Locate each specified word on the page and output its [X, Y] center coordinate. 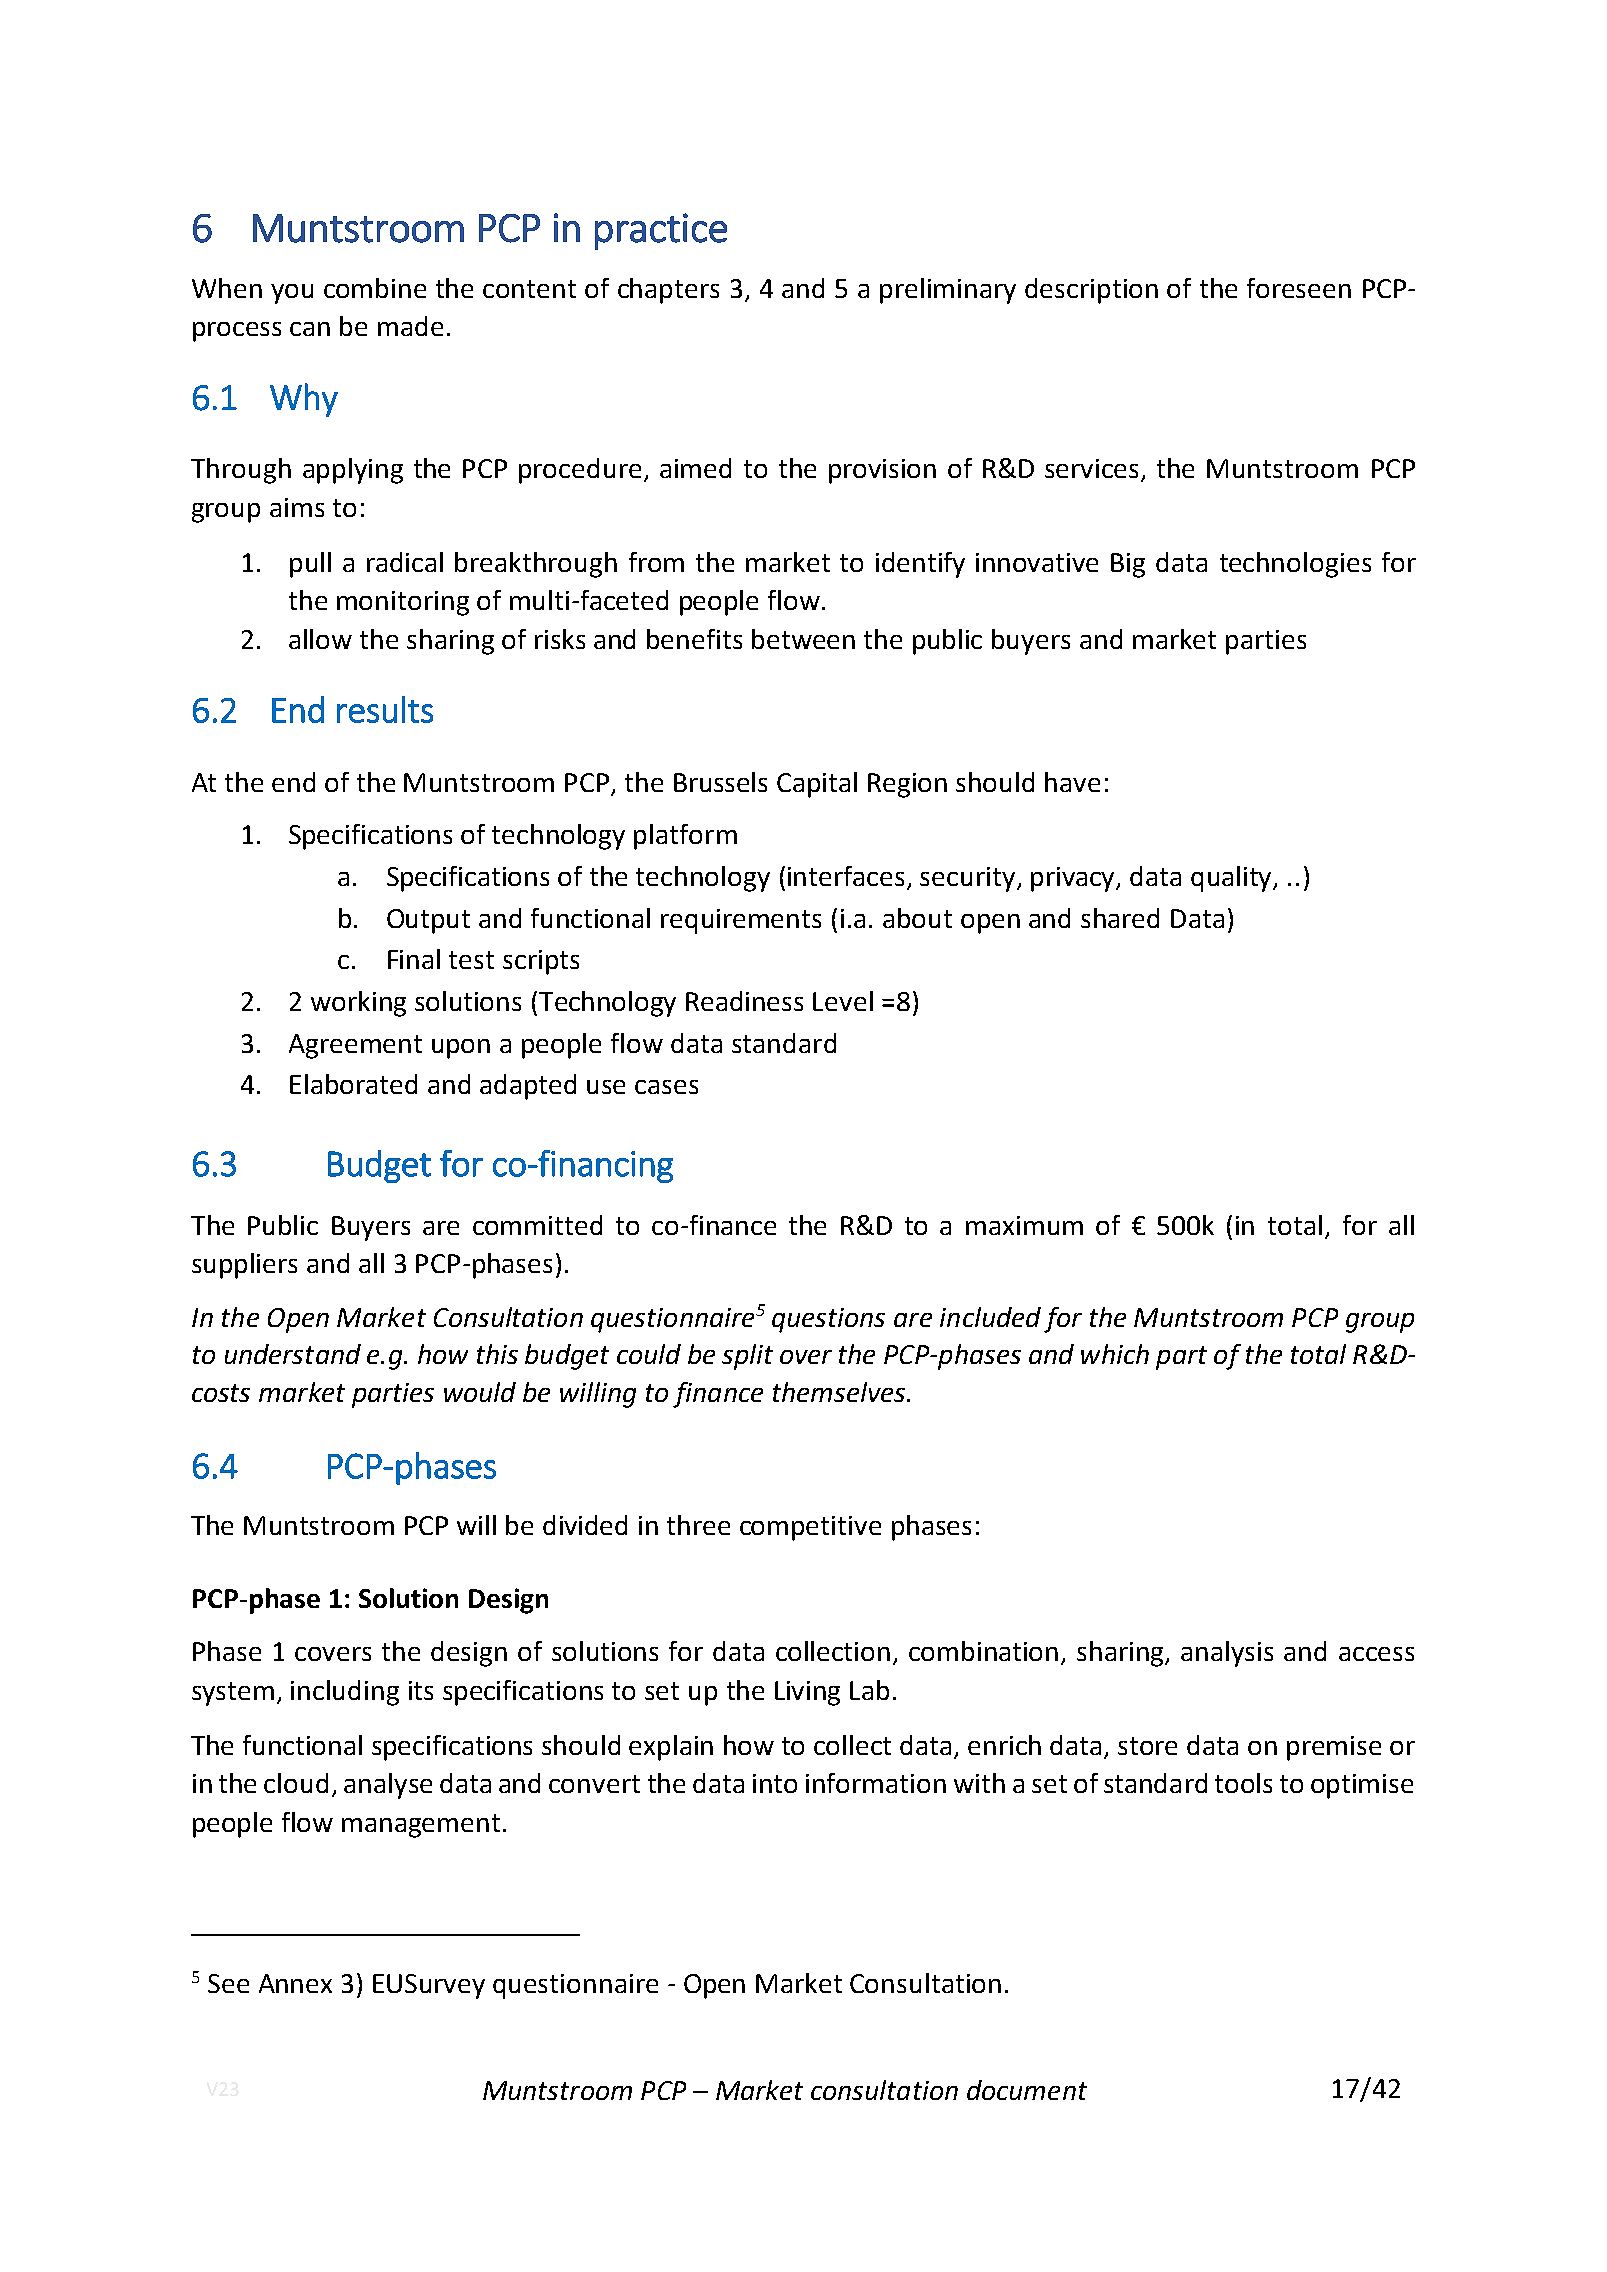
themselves [840, 1392]
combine [375, 288]
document [1027, 2090]
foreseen [1299, 288]
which [1115, 1354]
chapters [668, 291]
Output [428, 921]
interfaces [846, 876]
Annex [295, 1983]
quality [1233, 879]
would [480, 1392]
